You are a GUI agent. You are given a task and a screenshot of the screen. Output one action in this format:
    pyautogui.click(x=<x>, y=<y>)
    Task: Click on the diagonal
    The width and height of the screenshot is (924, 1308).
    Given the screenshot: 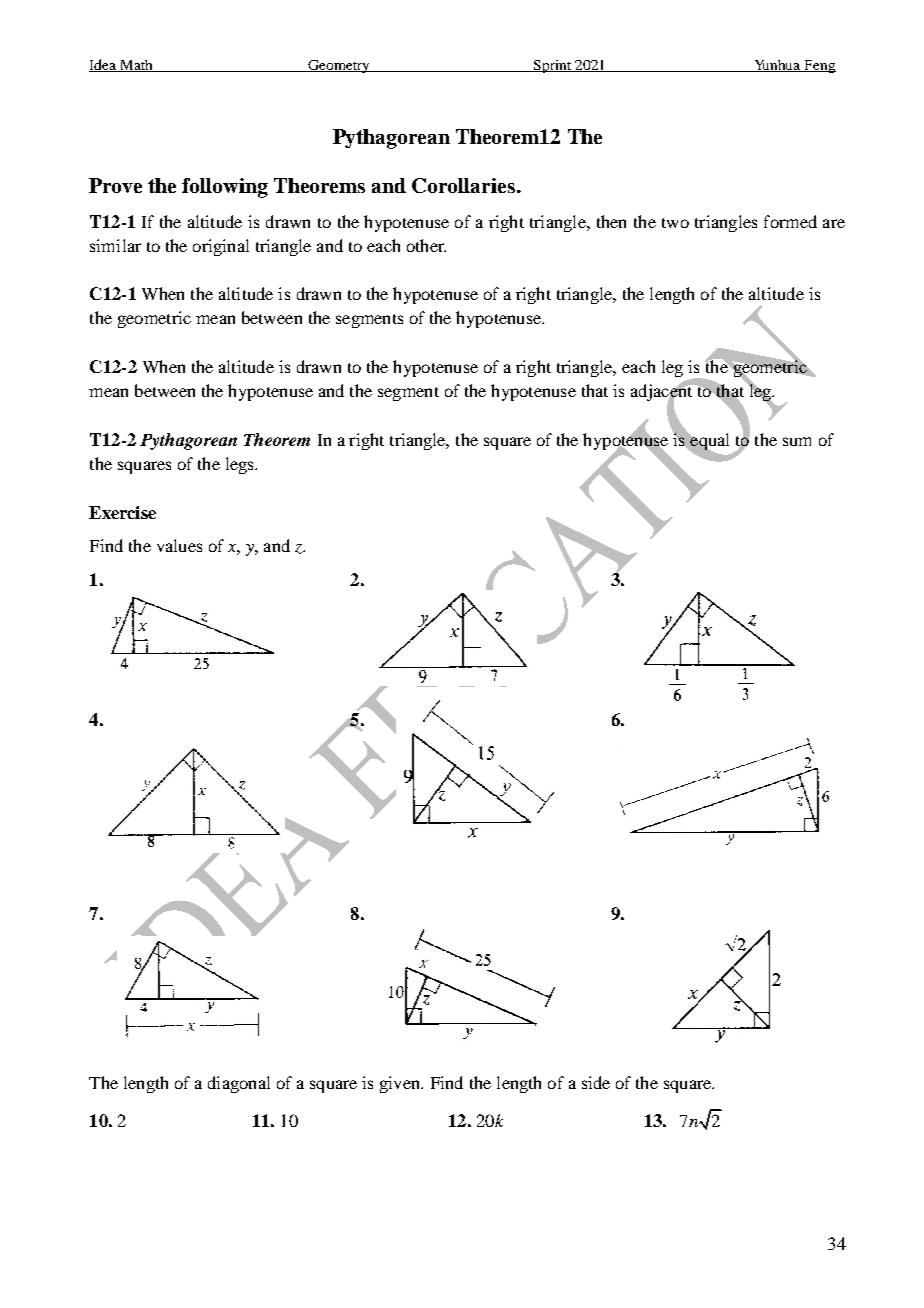 What is the action you would take?
    pyautogui.click(x=239, y=1084)
